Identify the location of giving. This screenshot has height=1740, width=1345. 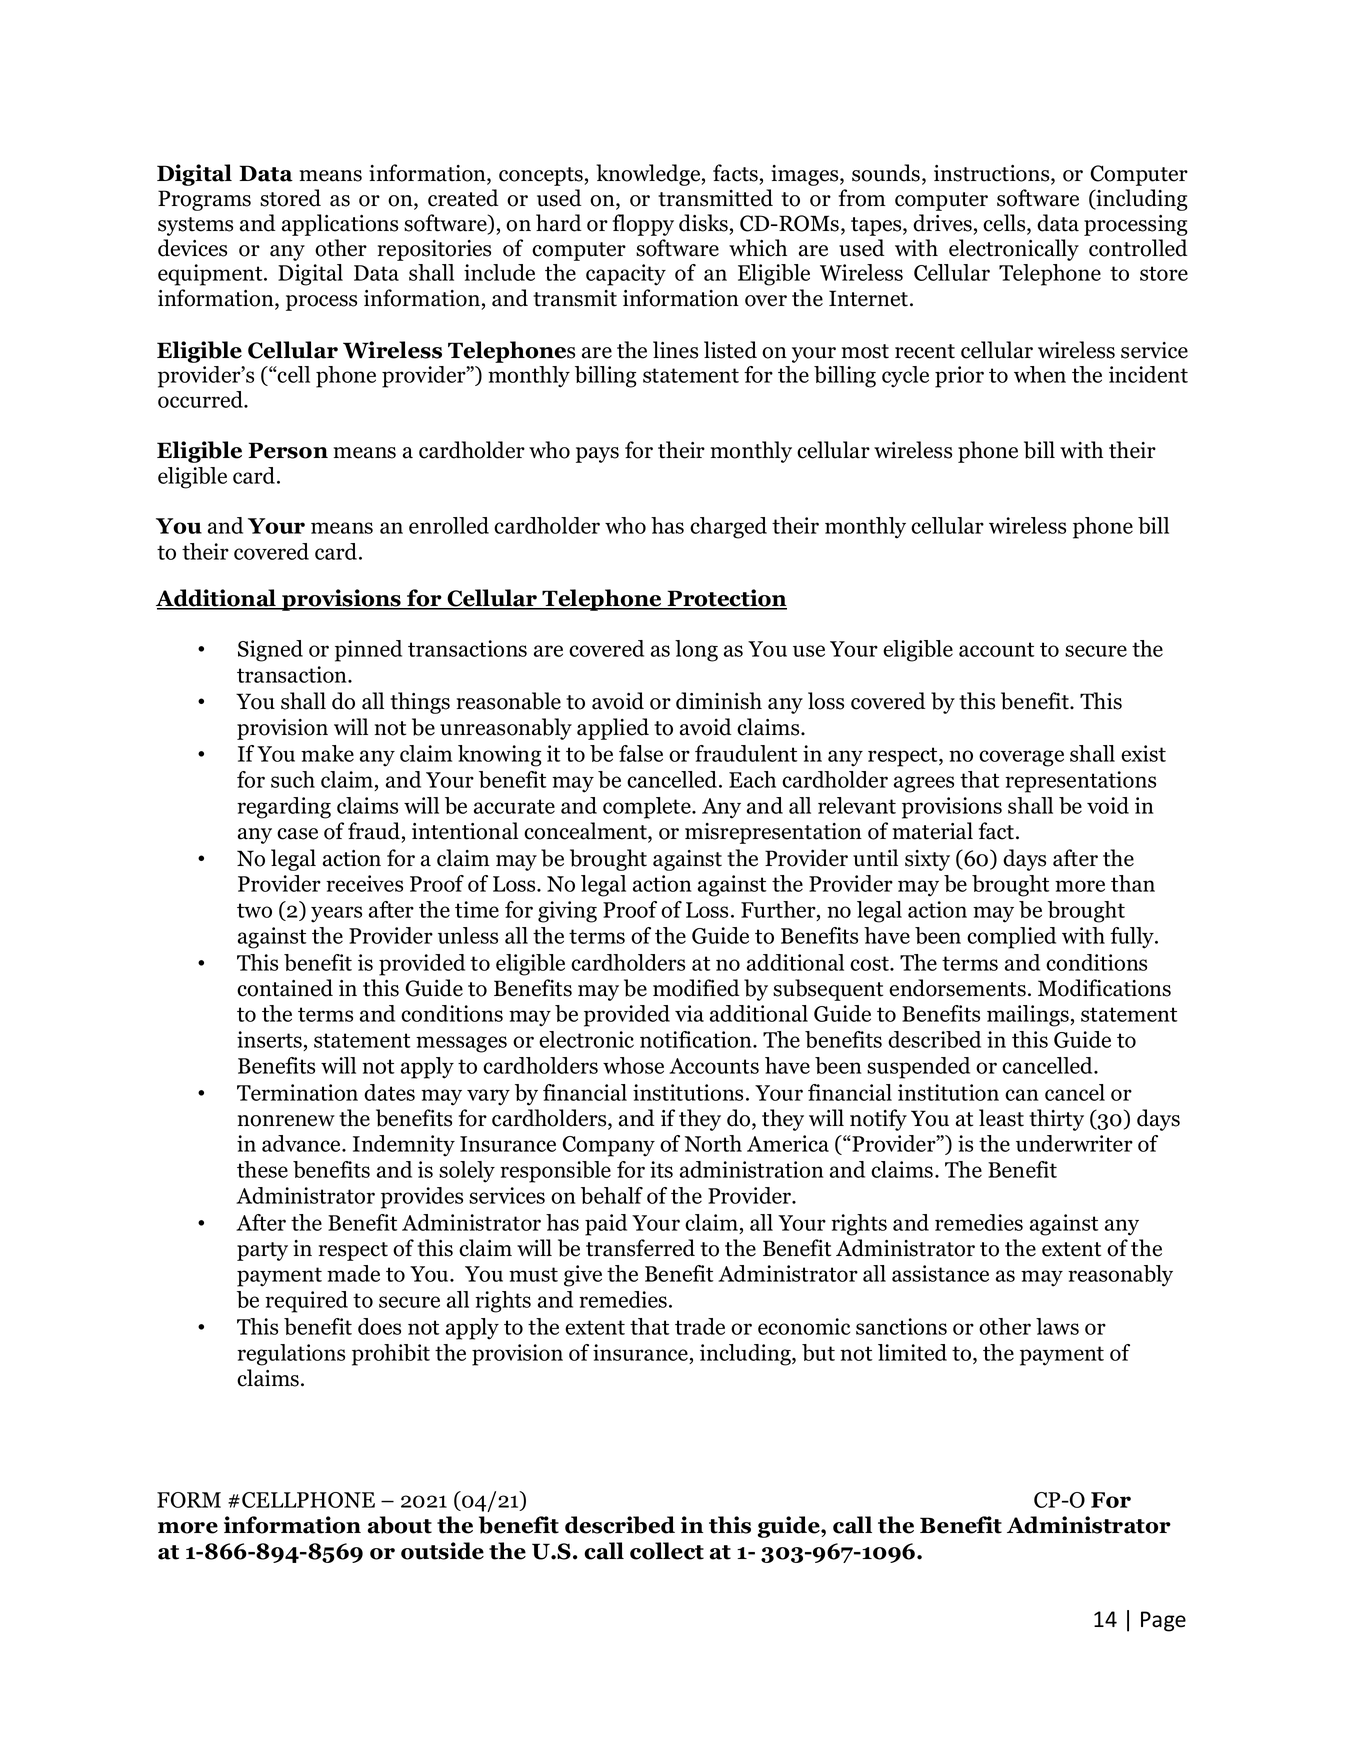
(567, 912).
